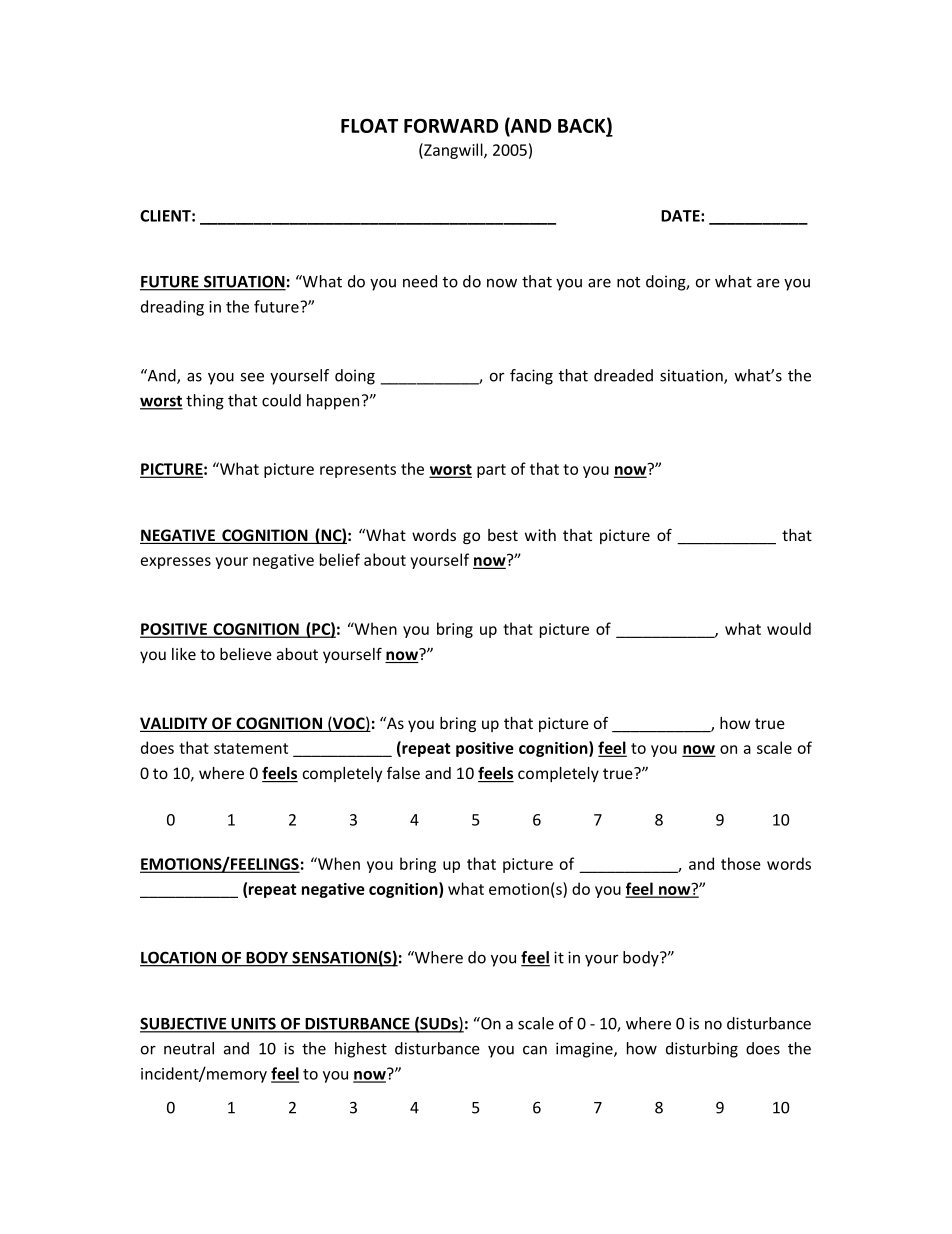 This screenshot has width=952, height=1234. What do you see at coordinates (503, 535) in the screenshot?
I see `best` at bounding box center [503, 535].
